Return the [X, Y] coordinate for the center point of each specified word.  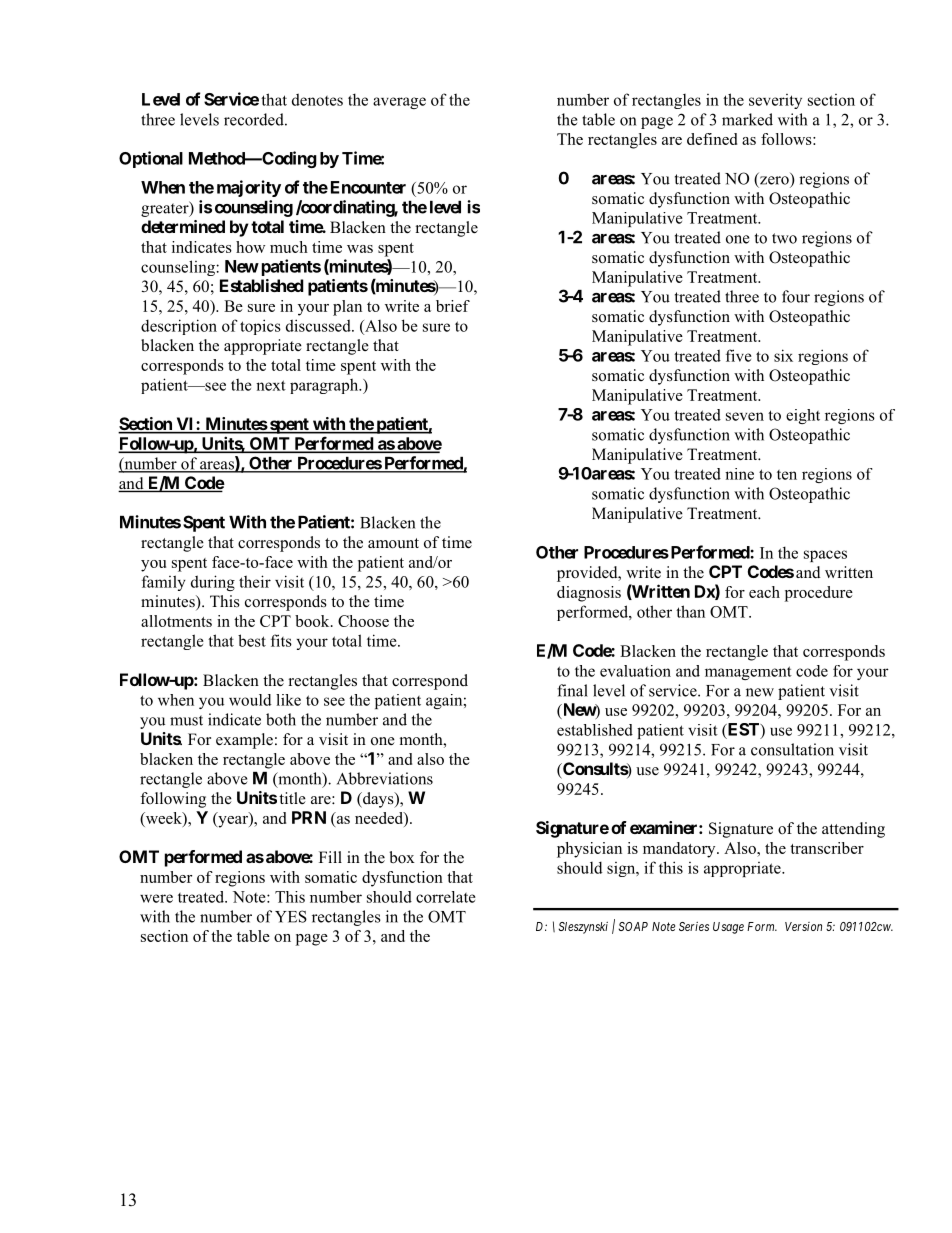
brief [453, 306]
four [796, 296]
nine [739, 474]
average [399, 103]
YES [291, 916]
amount [393, 543]
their [255, 581]
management [748, 673]
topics [260, 327]
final [572, 690]
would [250, 700]
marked [747, 119]
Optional [151, 159]
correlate [446, 897]
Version [803, 926]
